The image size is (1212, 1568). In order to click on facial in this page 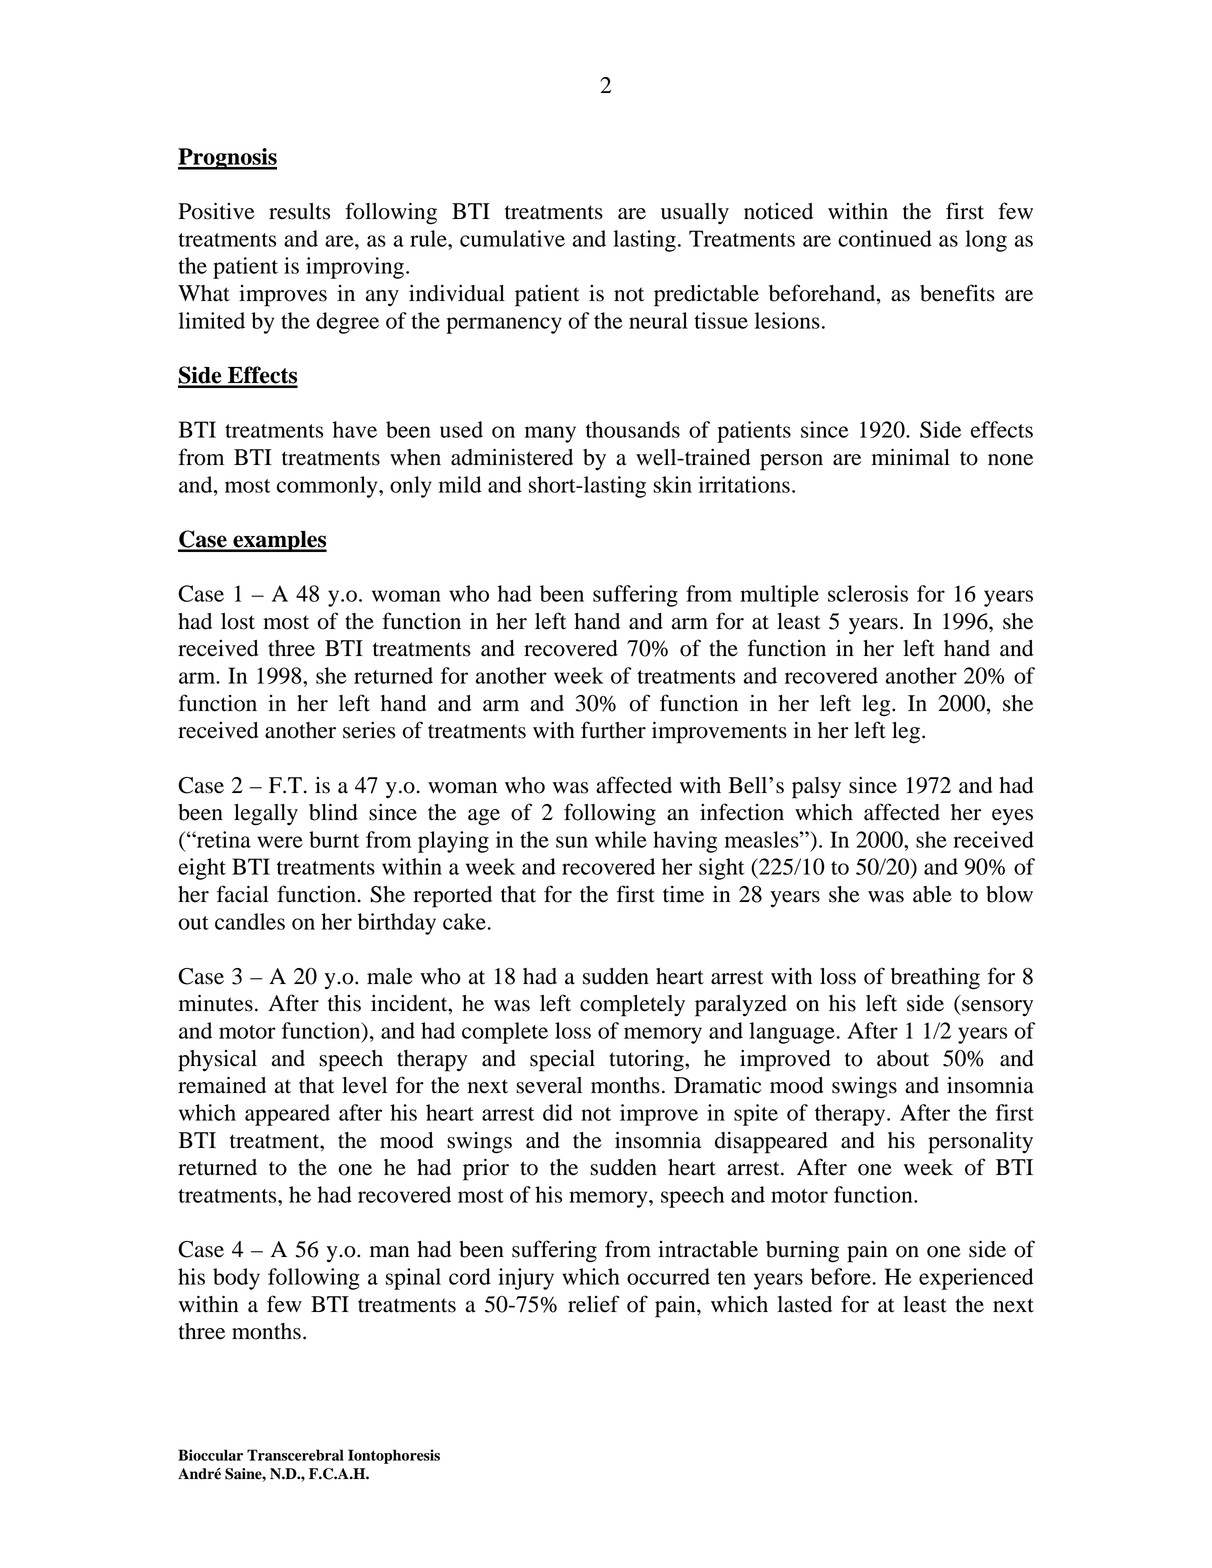, I will do `click(243, 894)`.
